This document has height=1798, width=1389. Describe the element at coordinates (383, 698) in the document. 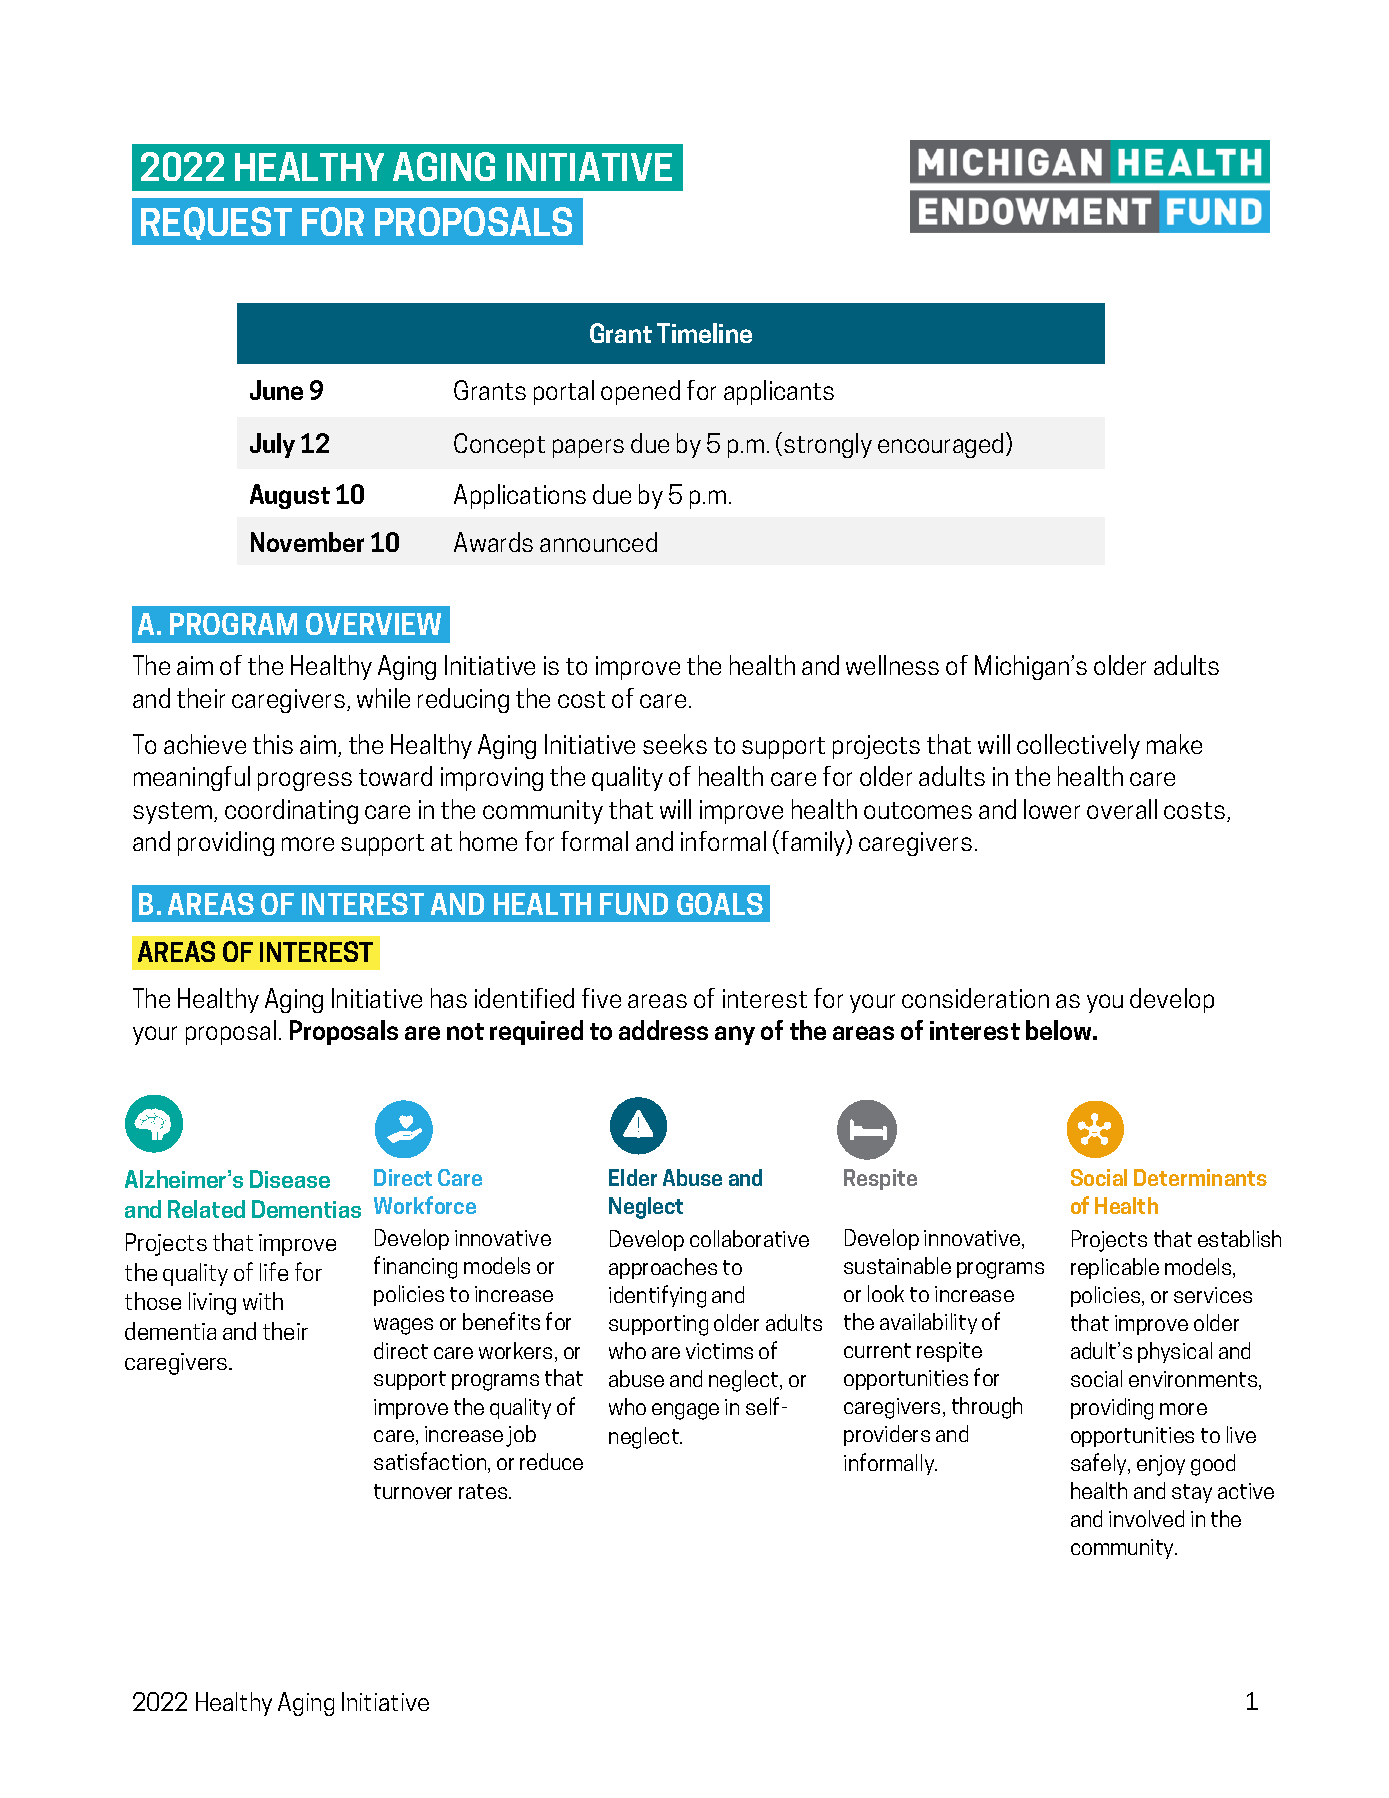

I see `while` at that location.
